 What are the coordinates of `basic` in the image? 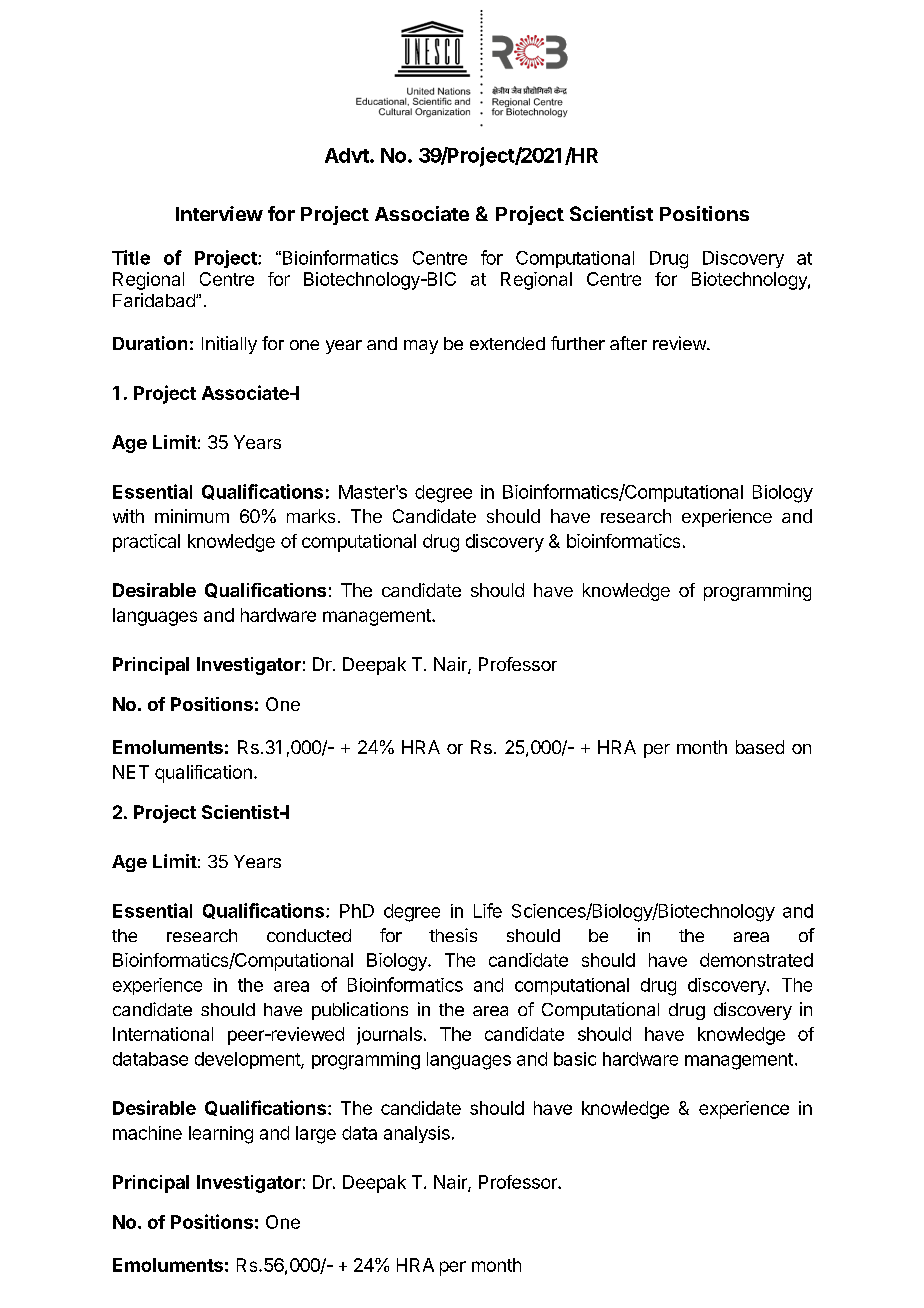 It's located at (575, 1059).
